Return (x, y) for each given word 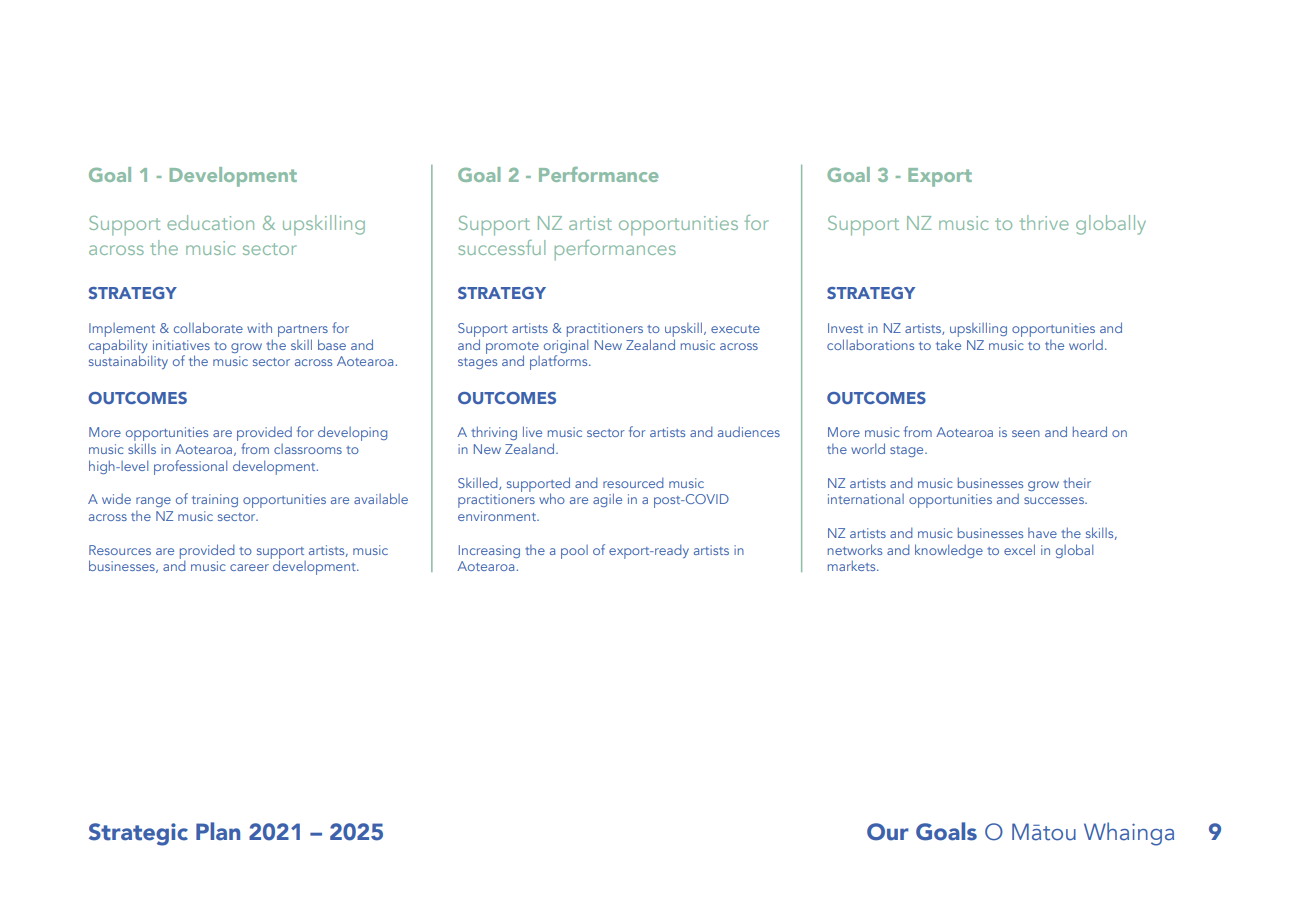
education (210, 222)
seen (1026, 433)
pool (574, 552)
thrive (1044, 222)
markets (853, 565)
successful (501, 247)
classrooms (308, 449)
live (532, 431)
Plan (218, 831)
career (249, 567)
